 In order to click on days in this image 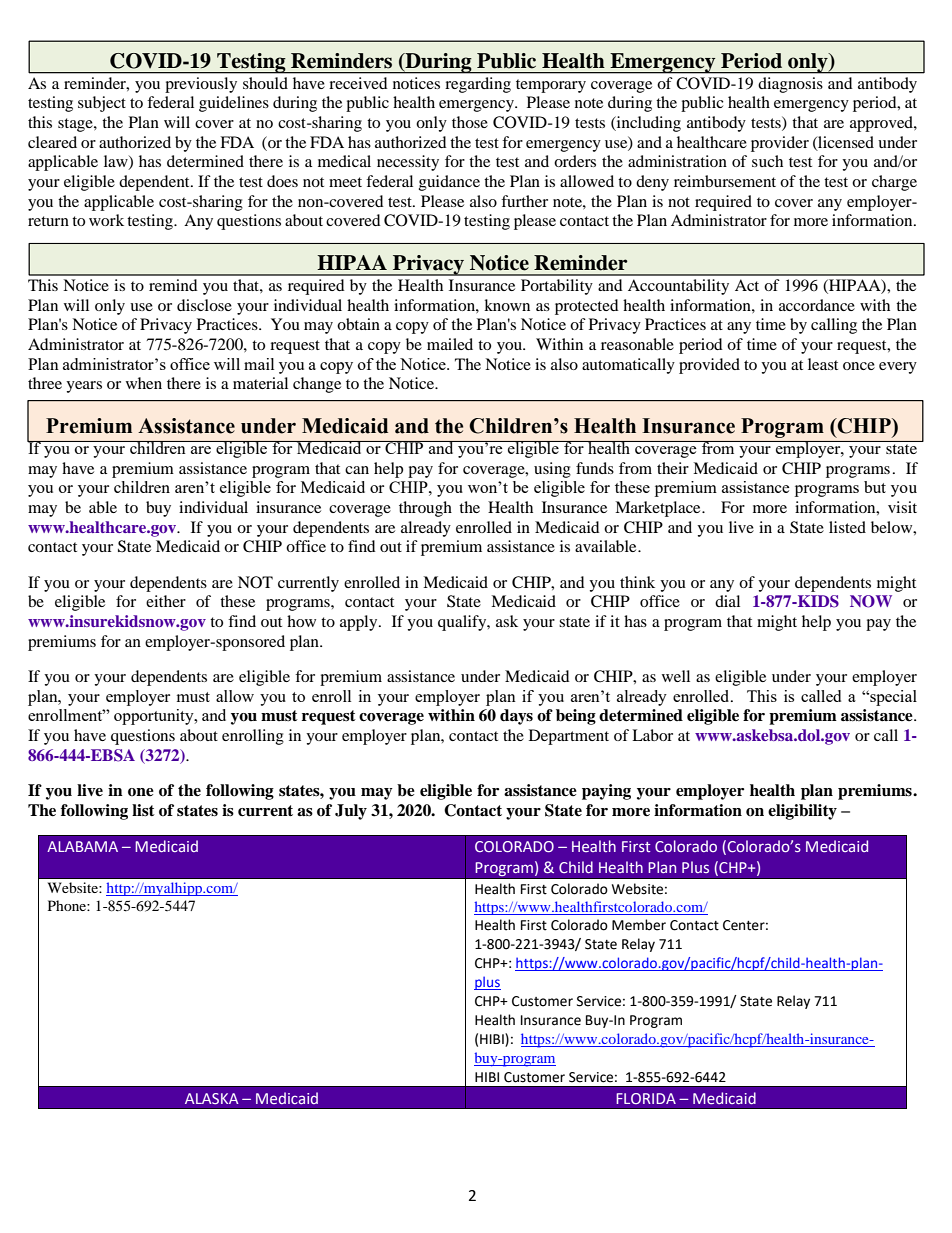, I will do `click(516, 717)`.
